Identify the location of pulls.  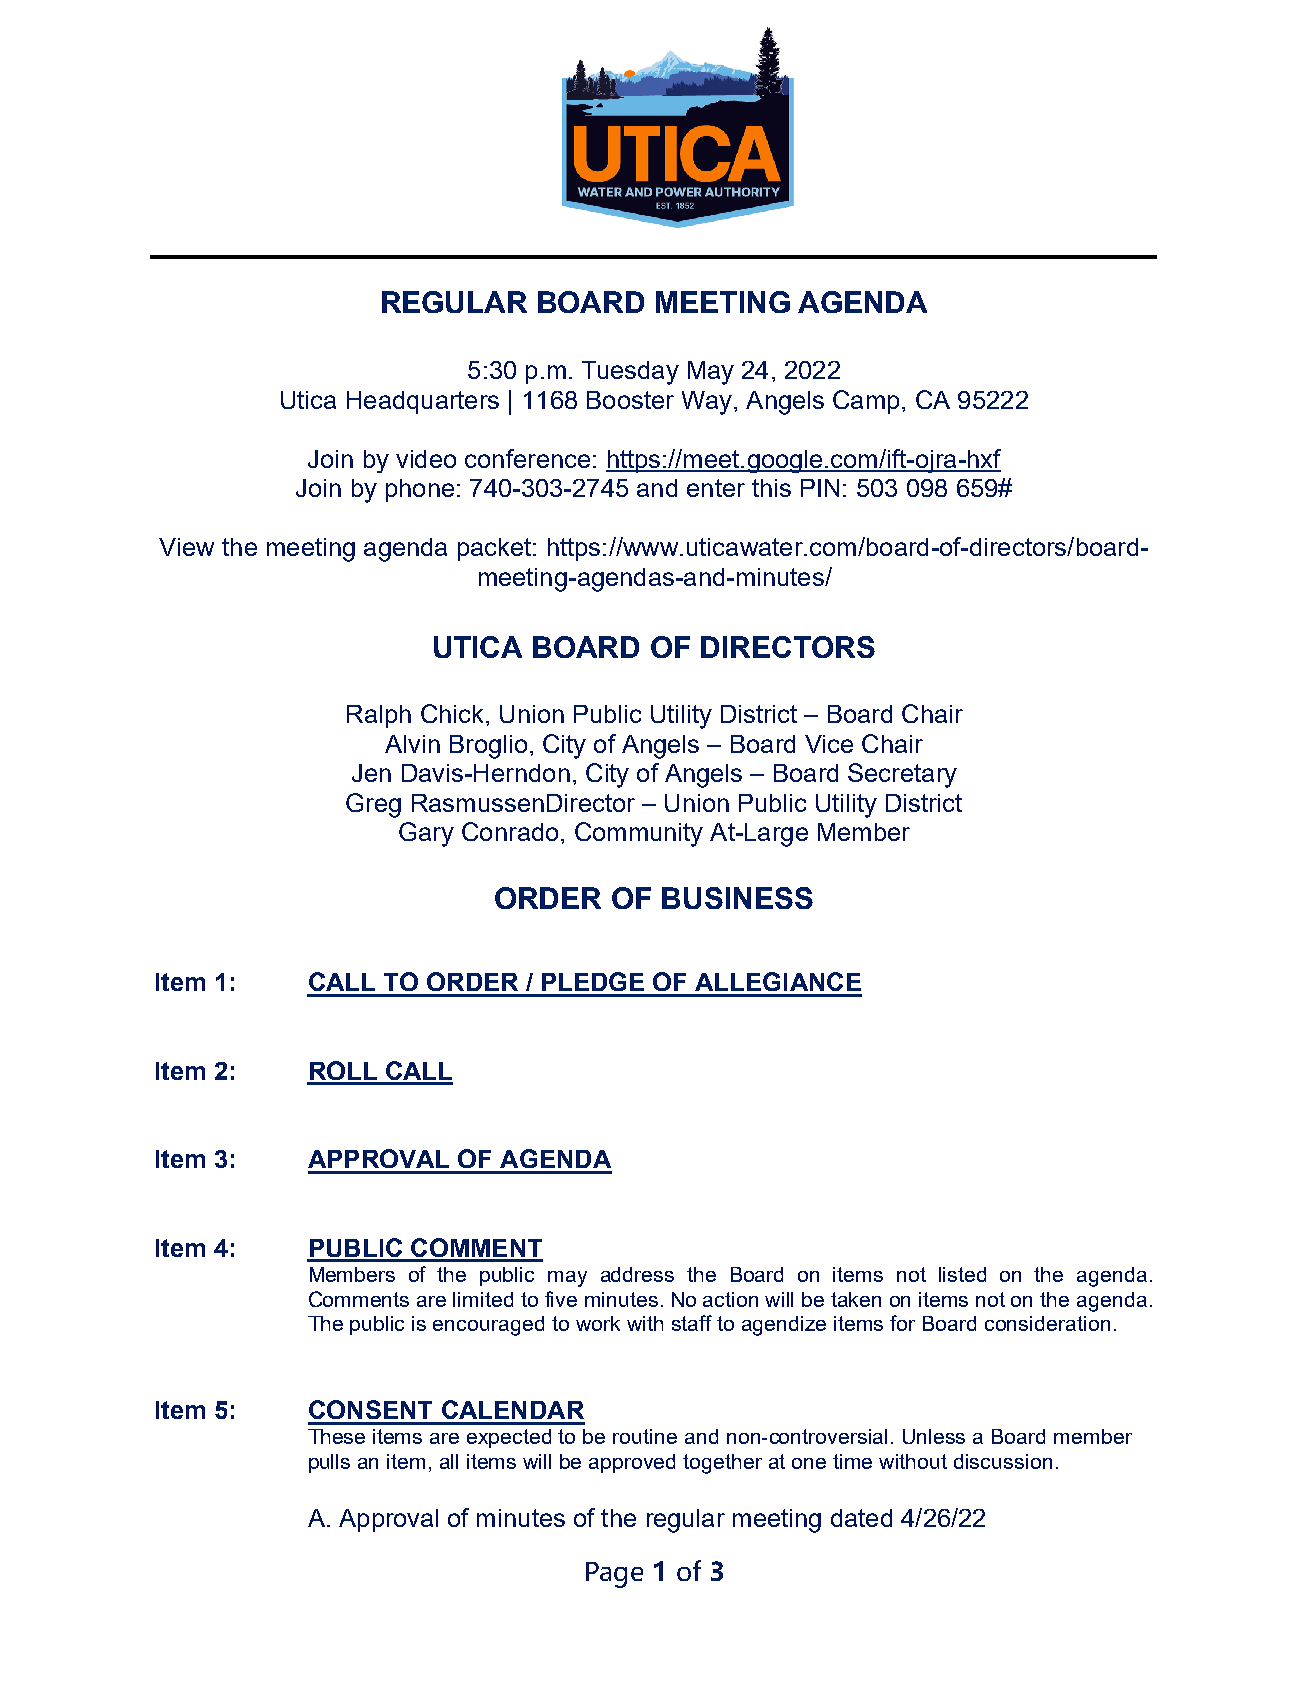
(329, 1463).
